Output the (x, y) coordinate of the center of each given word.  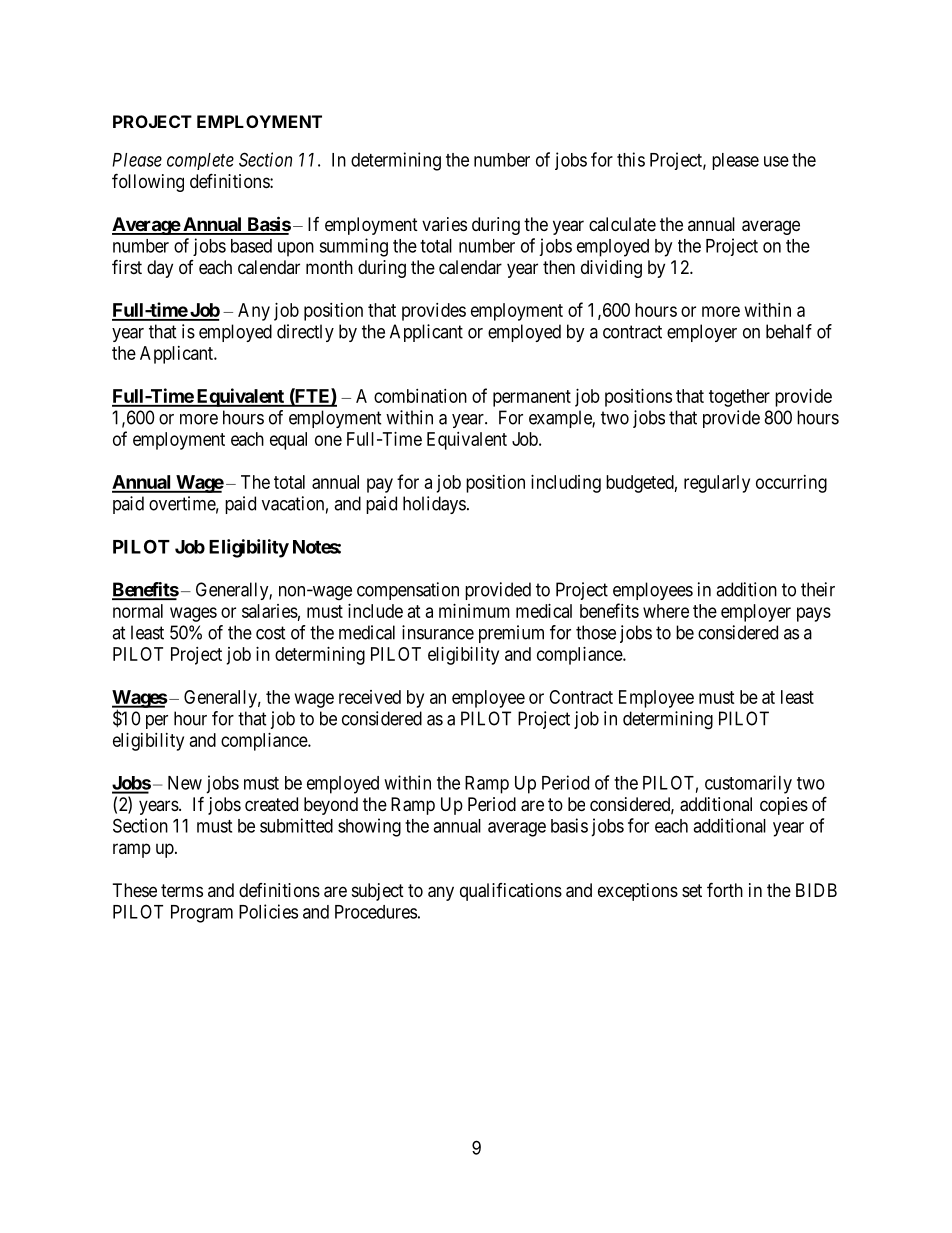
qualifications (511, 892)
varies (444, 224)
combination (420, 396)
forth (725, 889)
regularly (717, 484)
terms (182, 890)
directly (305, 333)
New (185, 783)
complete (200, 161)
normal (138, 611)
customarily (748, 784)
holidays (434, 505)
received (370, 697)
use (776, 161)
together (739, 398)
